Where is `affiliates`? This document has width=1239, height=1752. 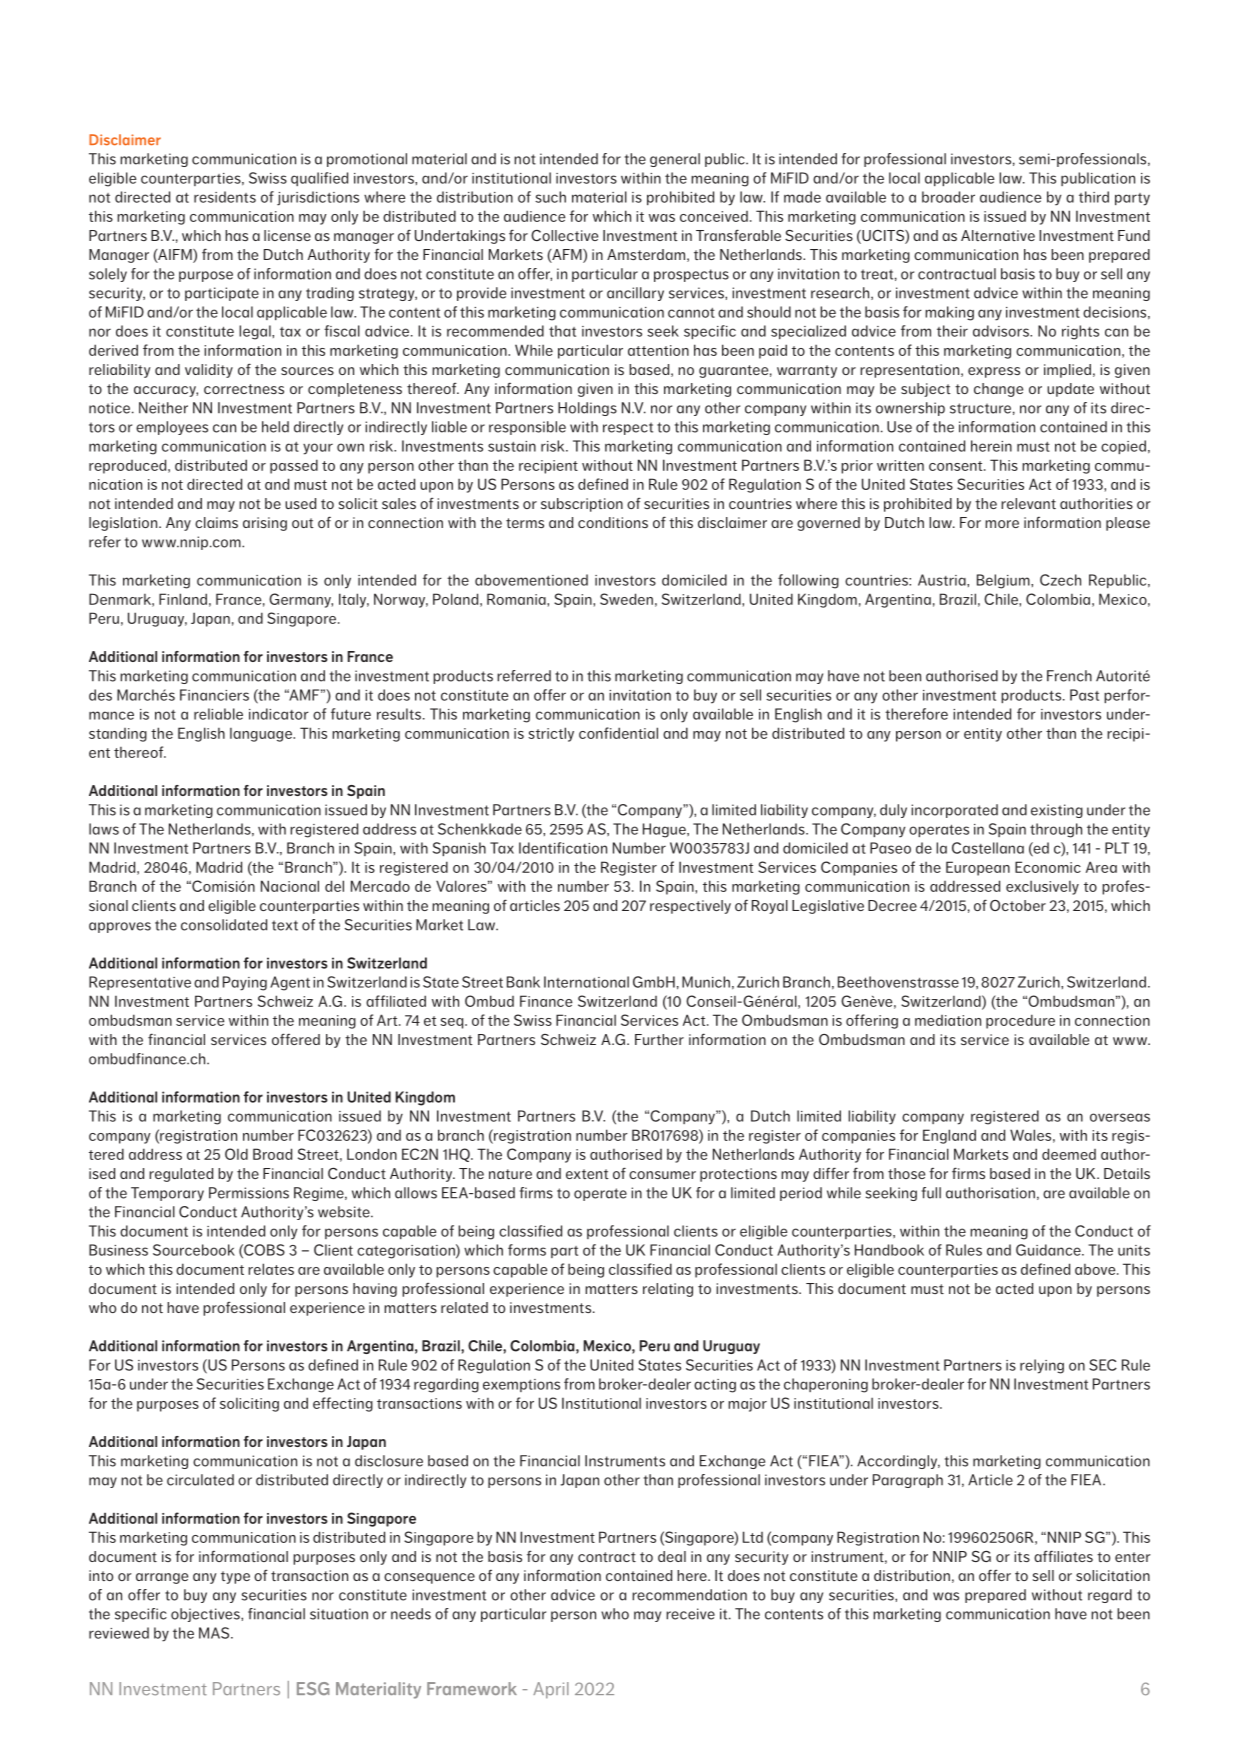
affiliates is located at coordinates (1063, 1556).
